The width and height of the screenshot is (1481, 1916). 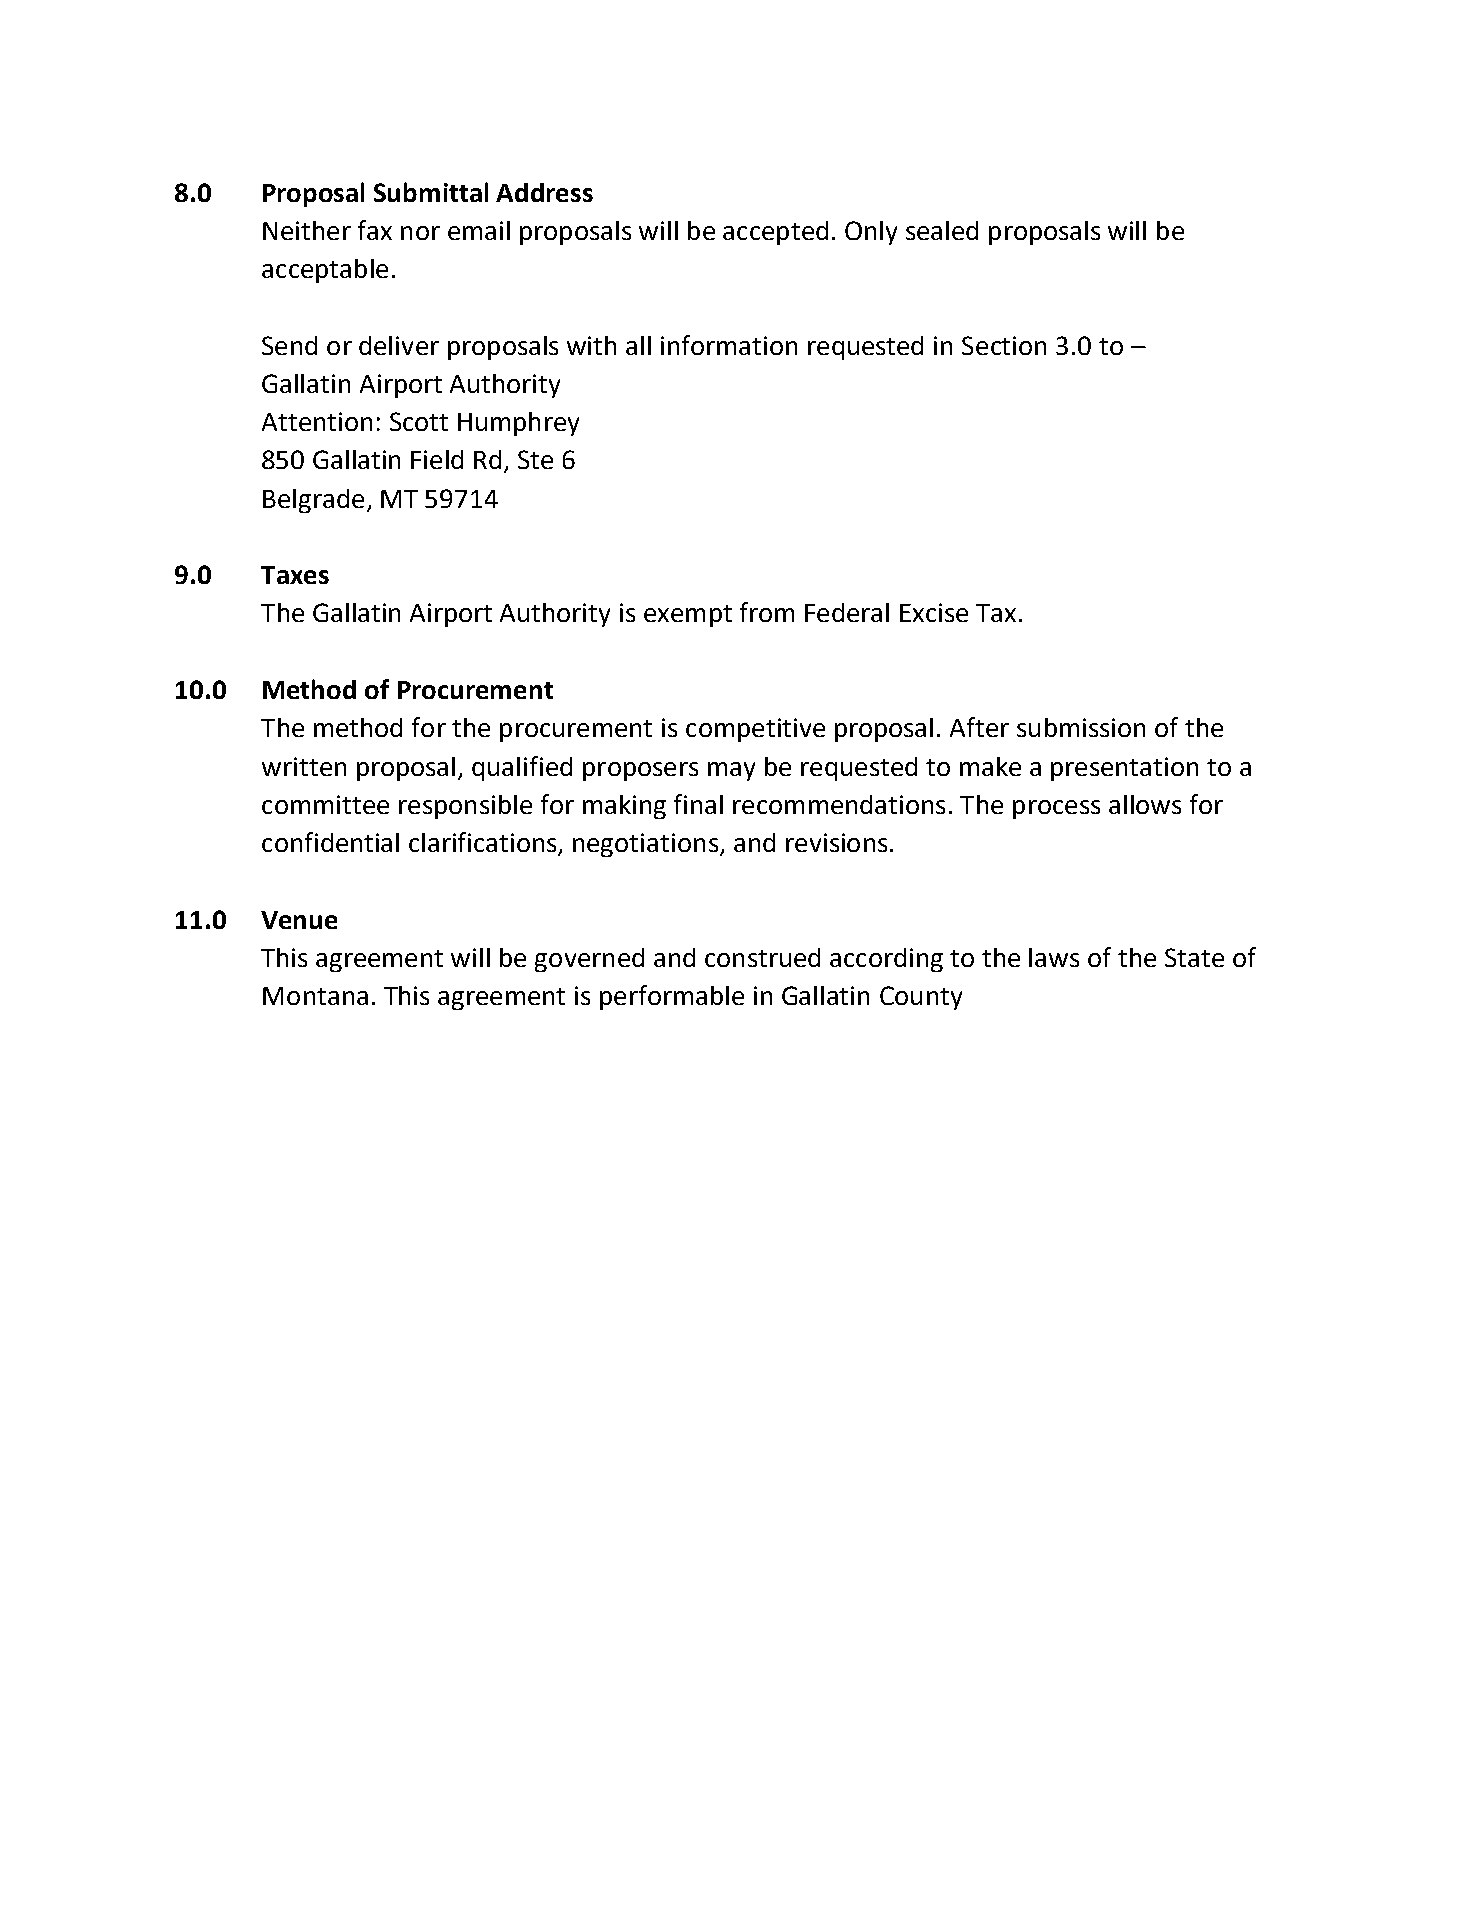 What do you see at coordinates (767, 612) in the screenshot?
I see `from` at bounding box center [767, 612].
